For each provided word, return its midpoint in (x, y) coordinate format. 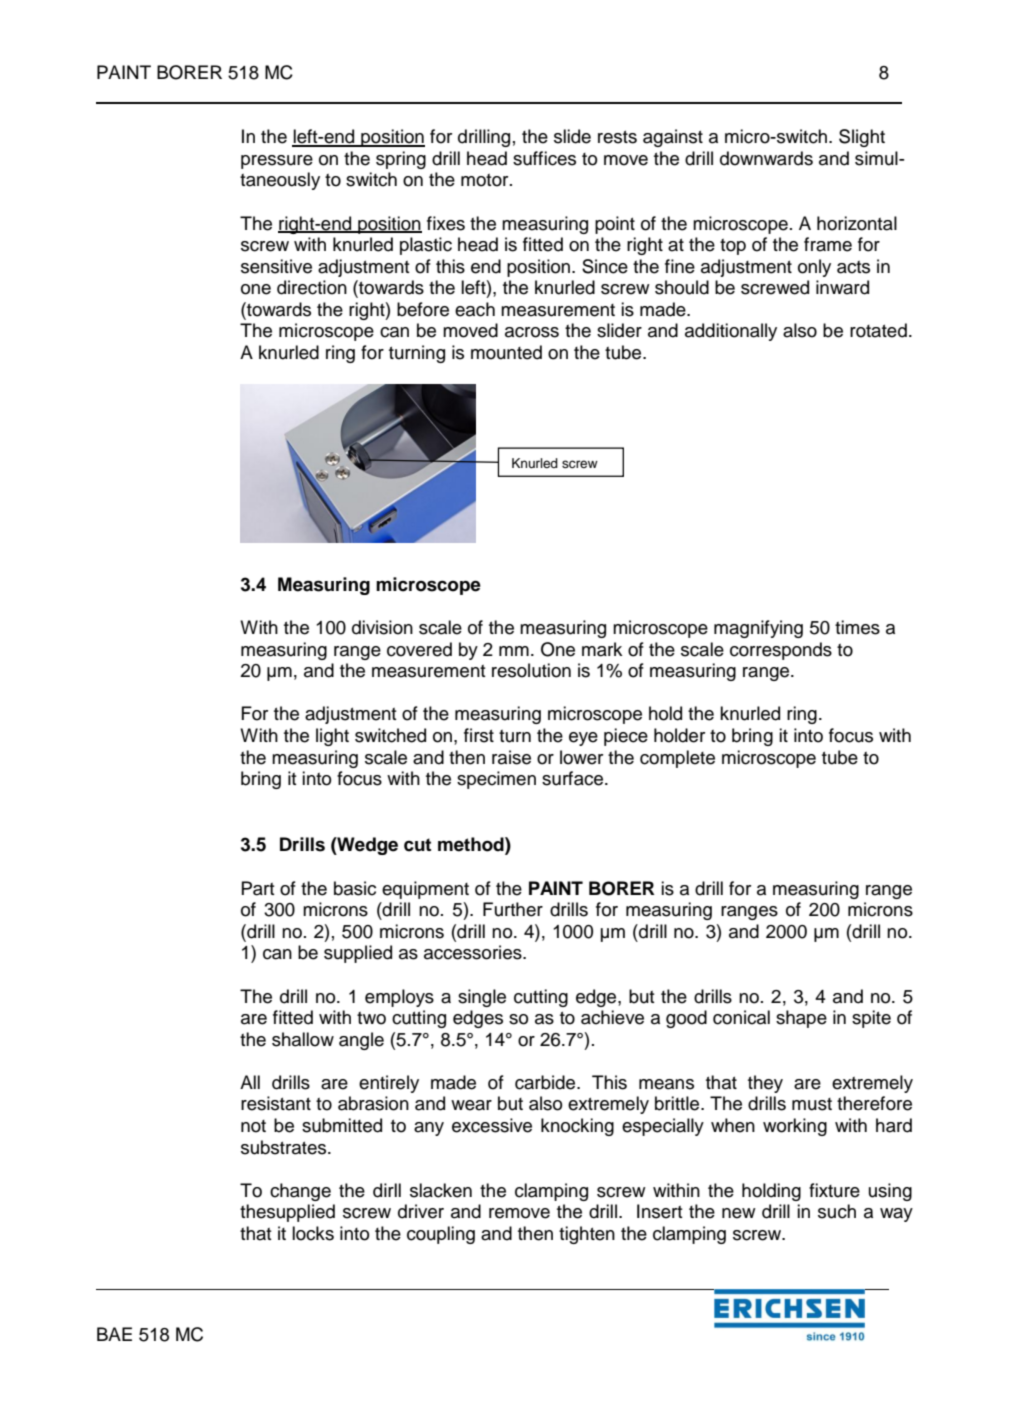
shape (801, 1019)
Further (513, 909)
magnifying (758, 629)
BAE (114, 1334)
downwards (766, 158)
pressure (277, 162)
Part (258, 888)
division (382, 627)
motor (486, 180)
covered (419, 649)
